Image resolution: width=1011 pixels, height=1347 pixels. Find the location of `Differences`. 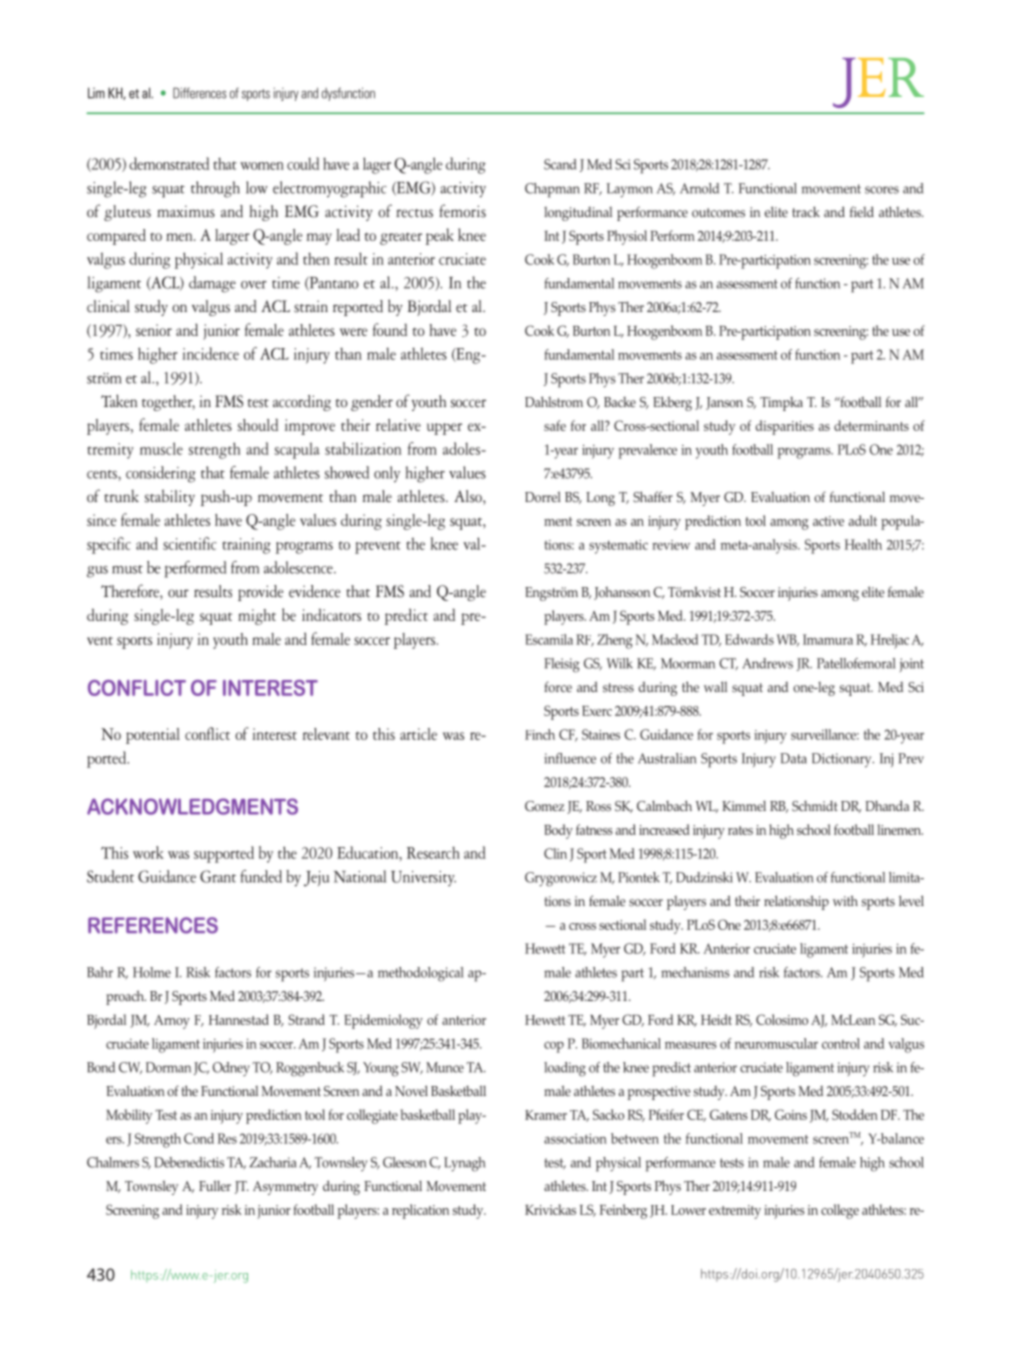

Differences is located at coordinates (199, 93).
